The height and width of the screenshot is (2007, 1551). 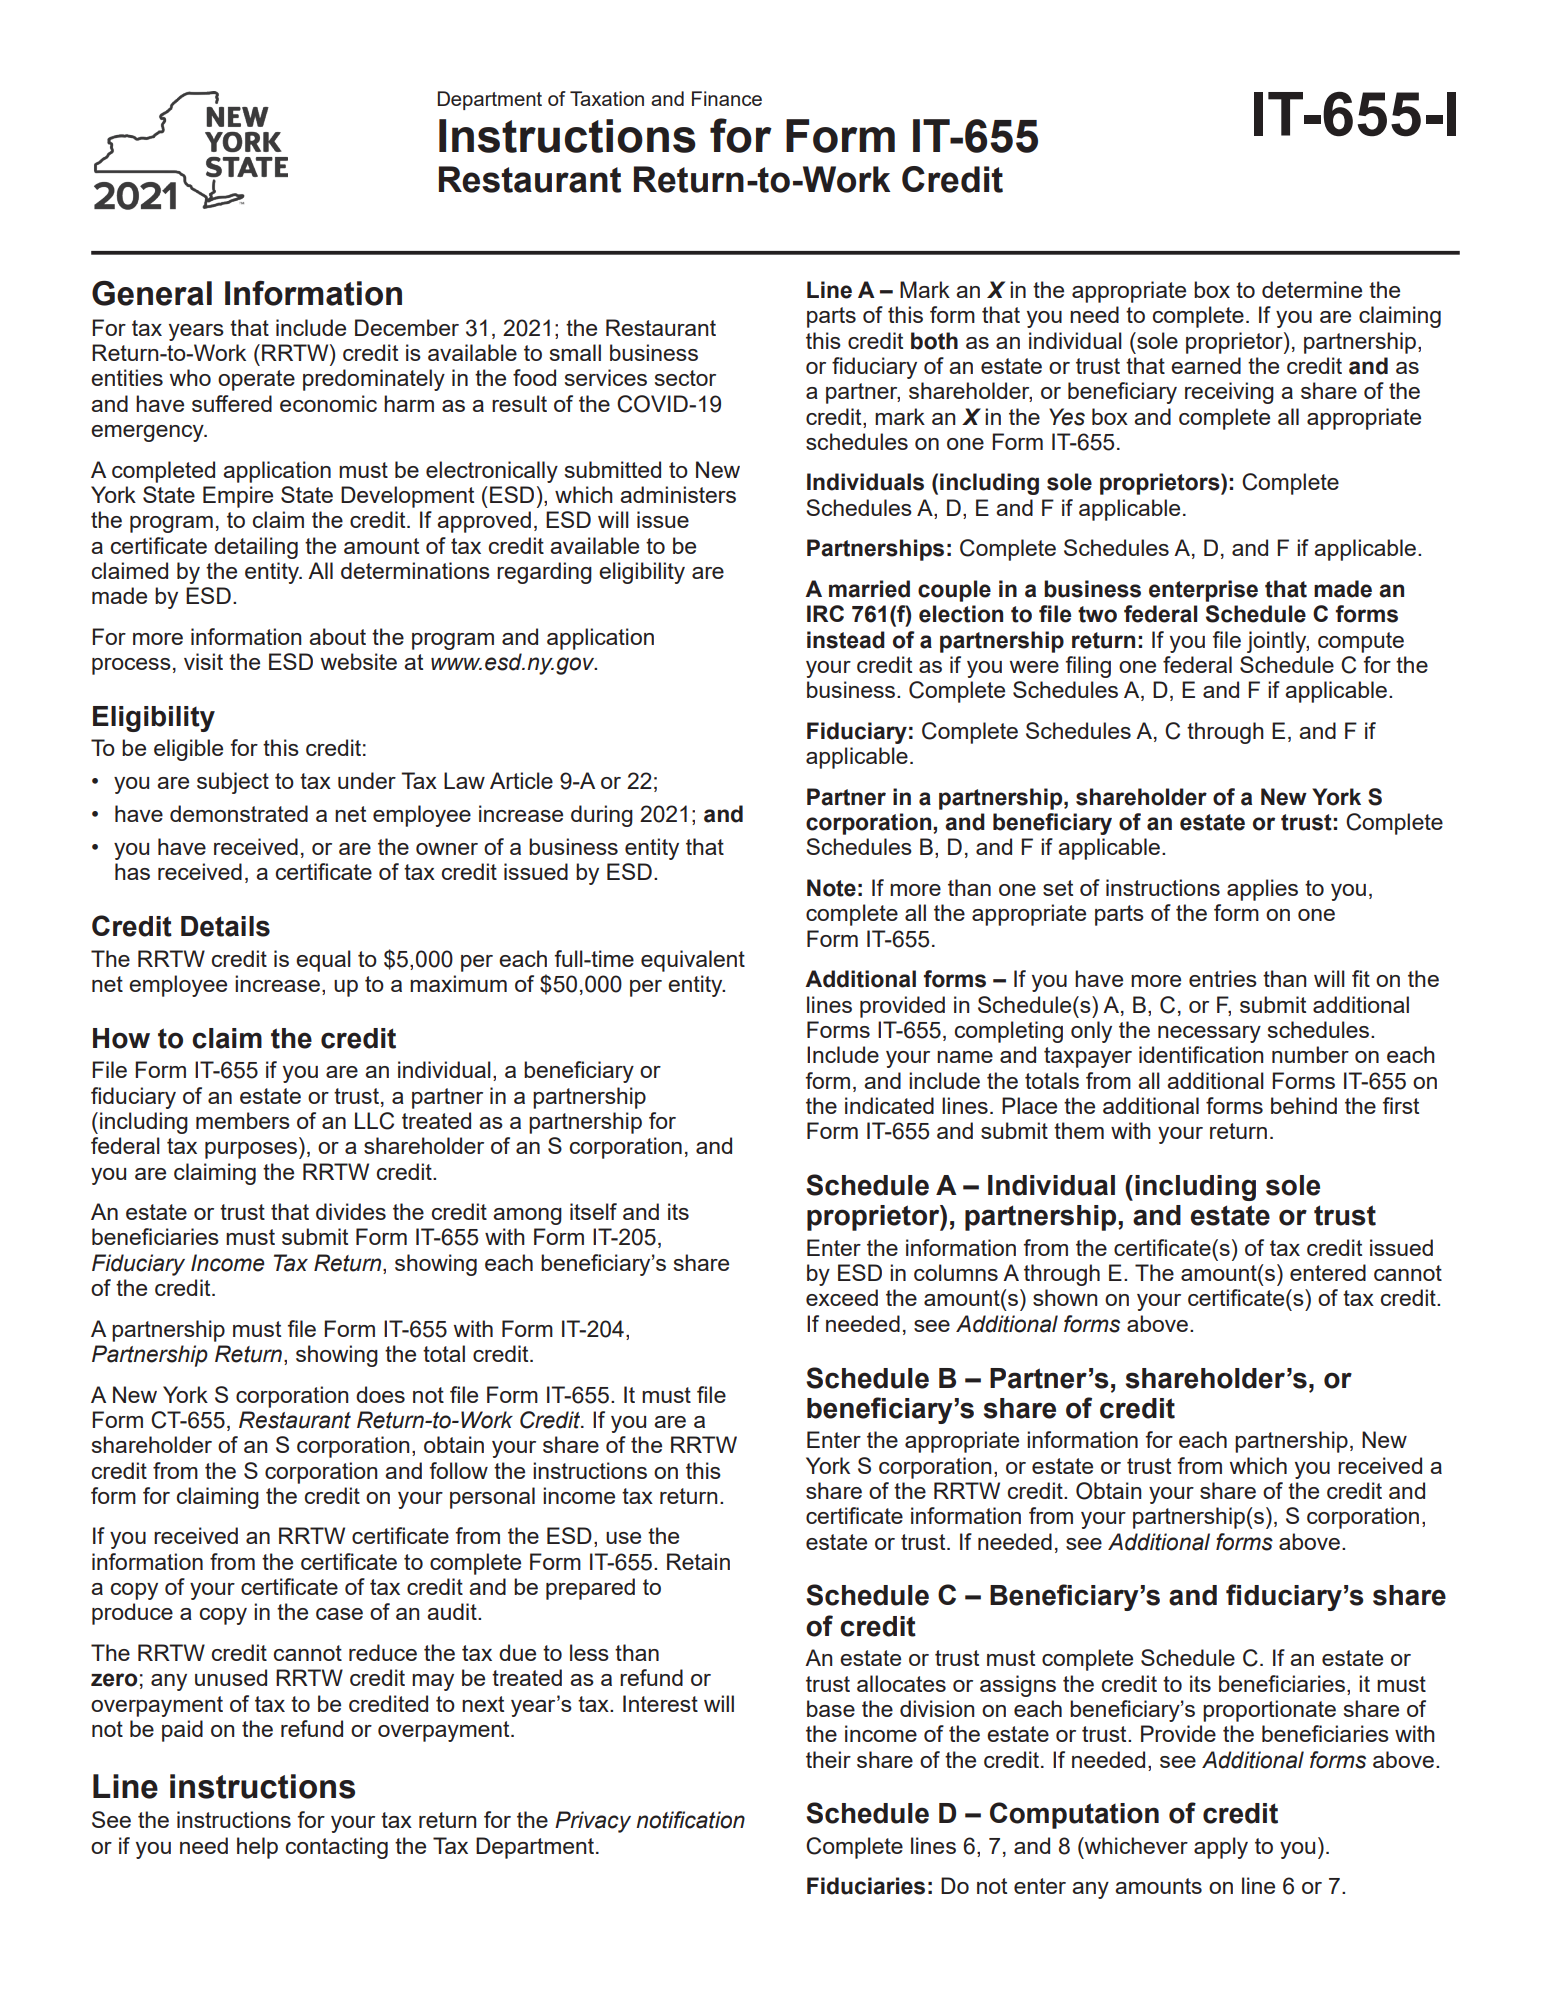 I want to click on exceed, so click(x=842, y=1297).
